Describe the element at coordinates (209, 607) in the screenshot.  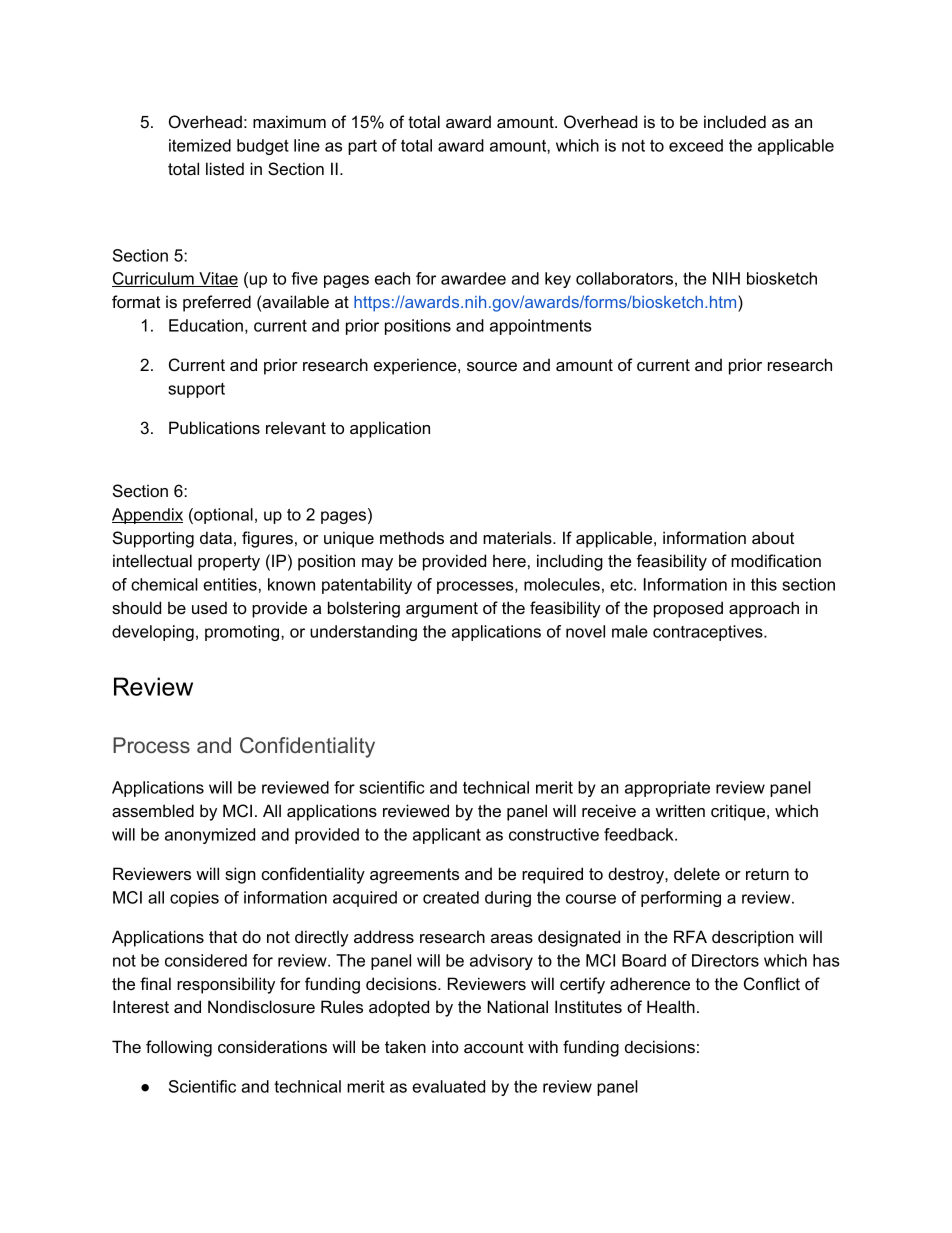
I see `used` at that location.
